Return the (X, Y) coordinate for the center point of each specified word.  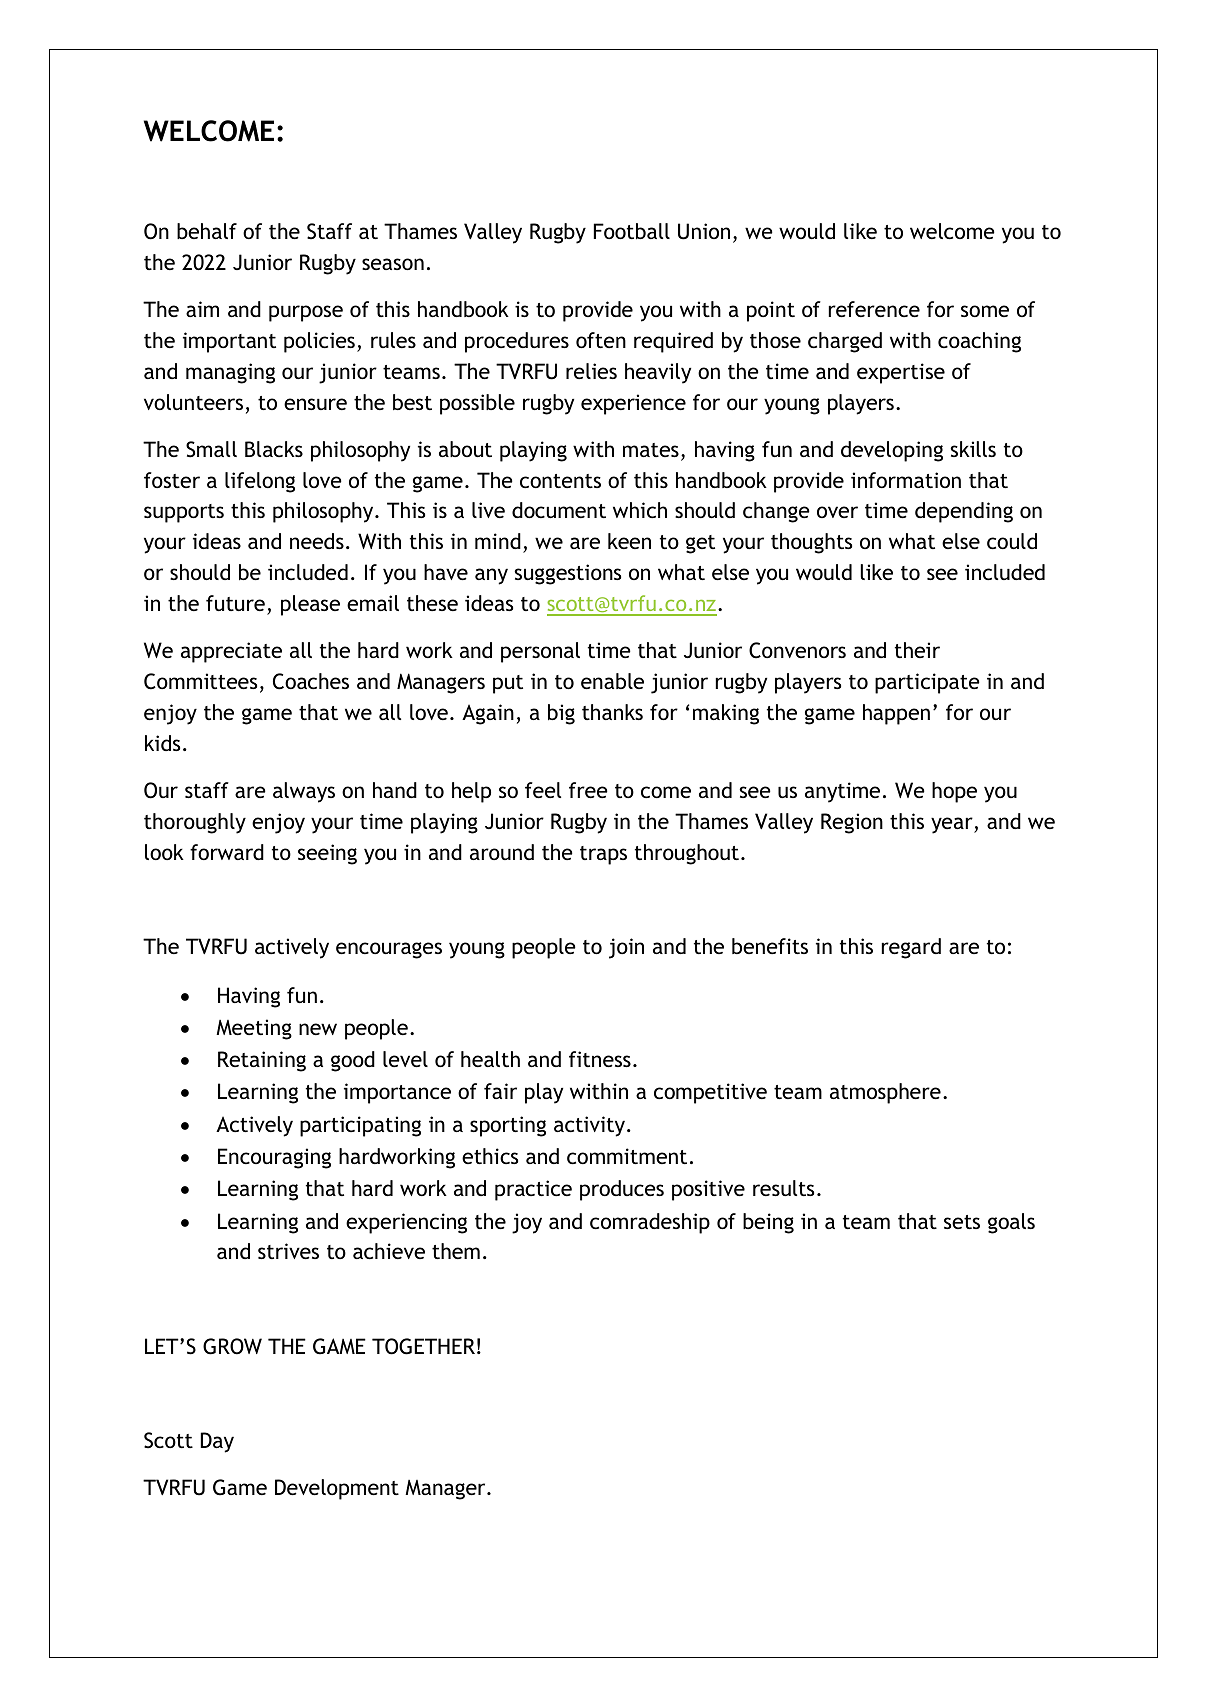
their (917, 650)
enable (612, 681)
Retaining (262, 1061)
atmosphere (885, 1093)
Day (217, 1442)
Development (337, 1489)
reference (874, 309)
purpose (306, 313)
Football (632, 231)
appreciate (231, 652)
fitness (600, 1059)
